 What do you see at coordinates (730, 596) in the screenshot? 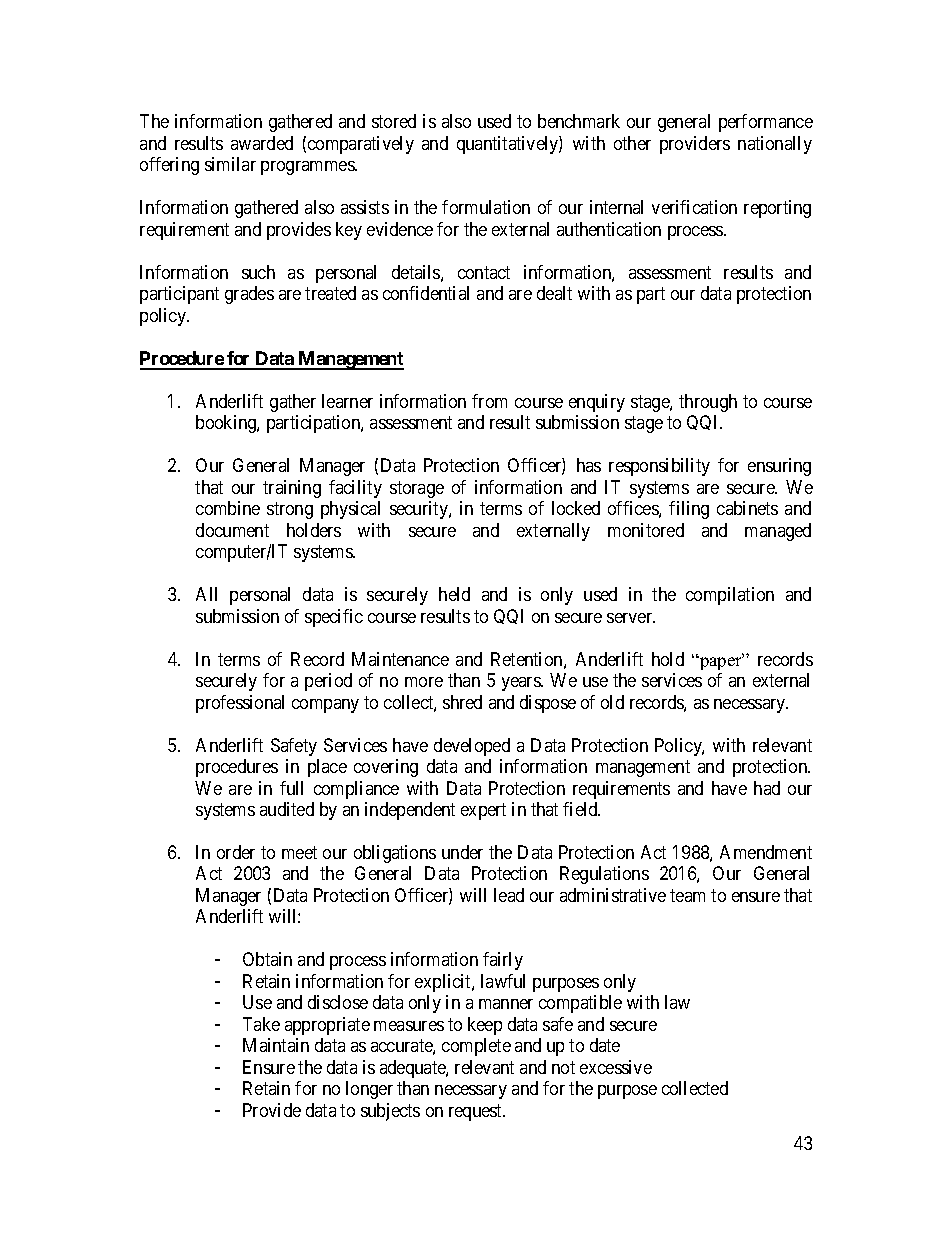
I see `compilation` at bounding box center [730, 596].
